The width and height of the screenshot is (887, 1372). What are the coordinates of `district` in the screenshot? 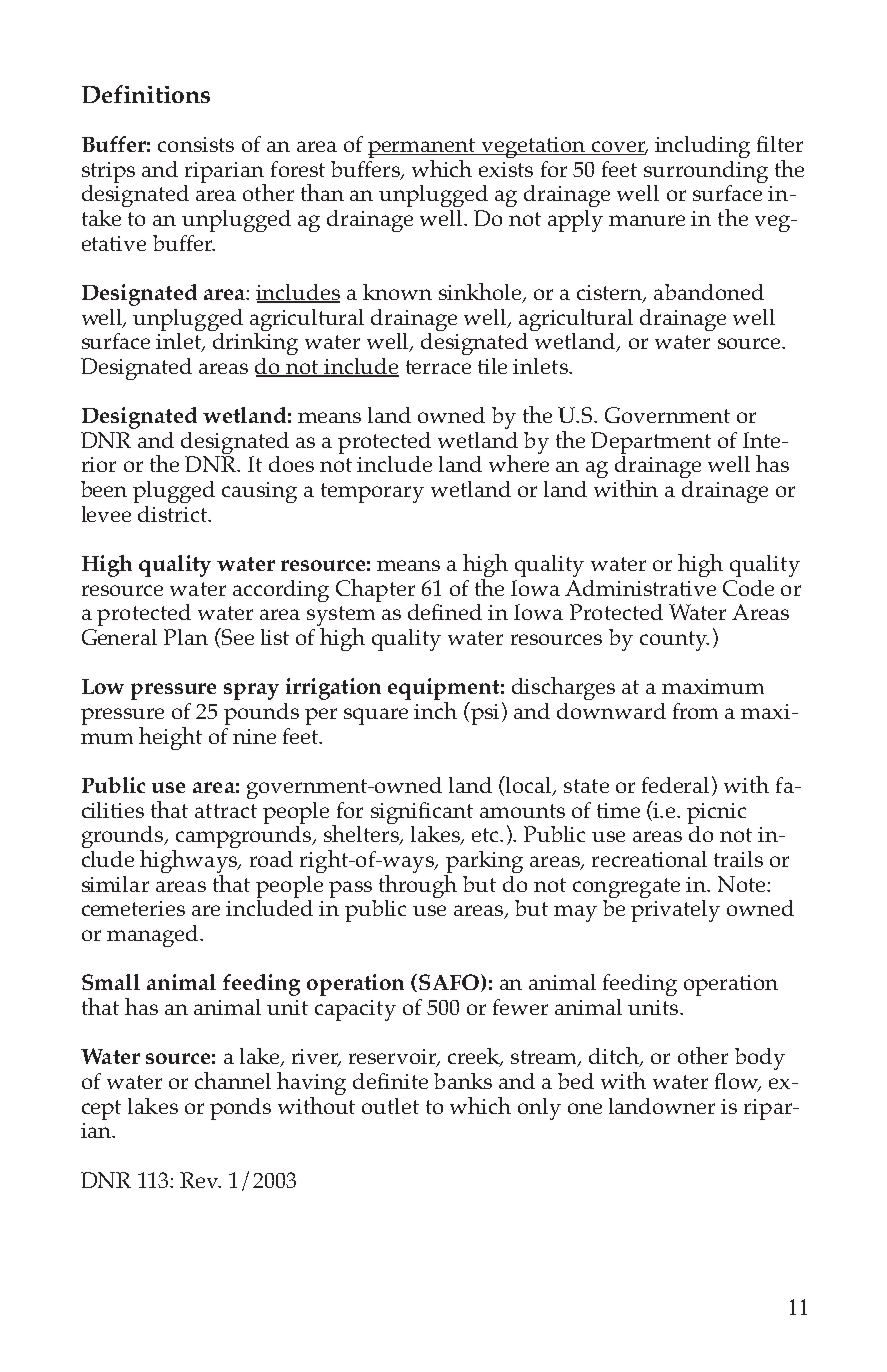 It's located at (173, 514).
